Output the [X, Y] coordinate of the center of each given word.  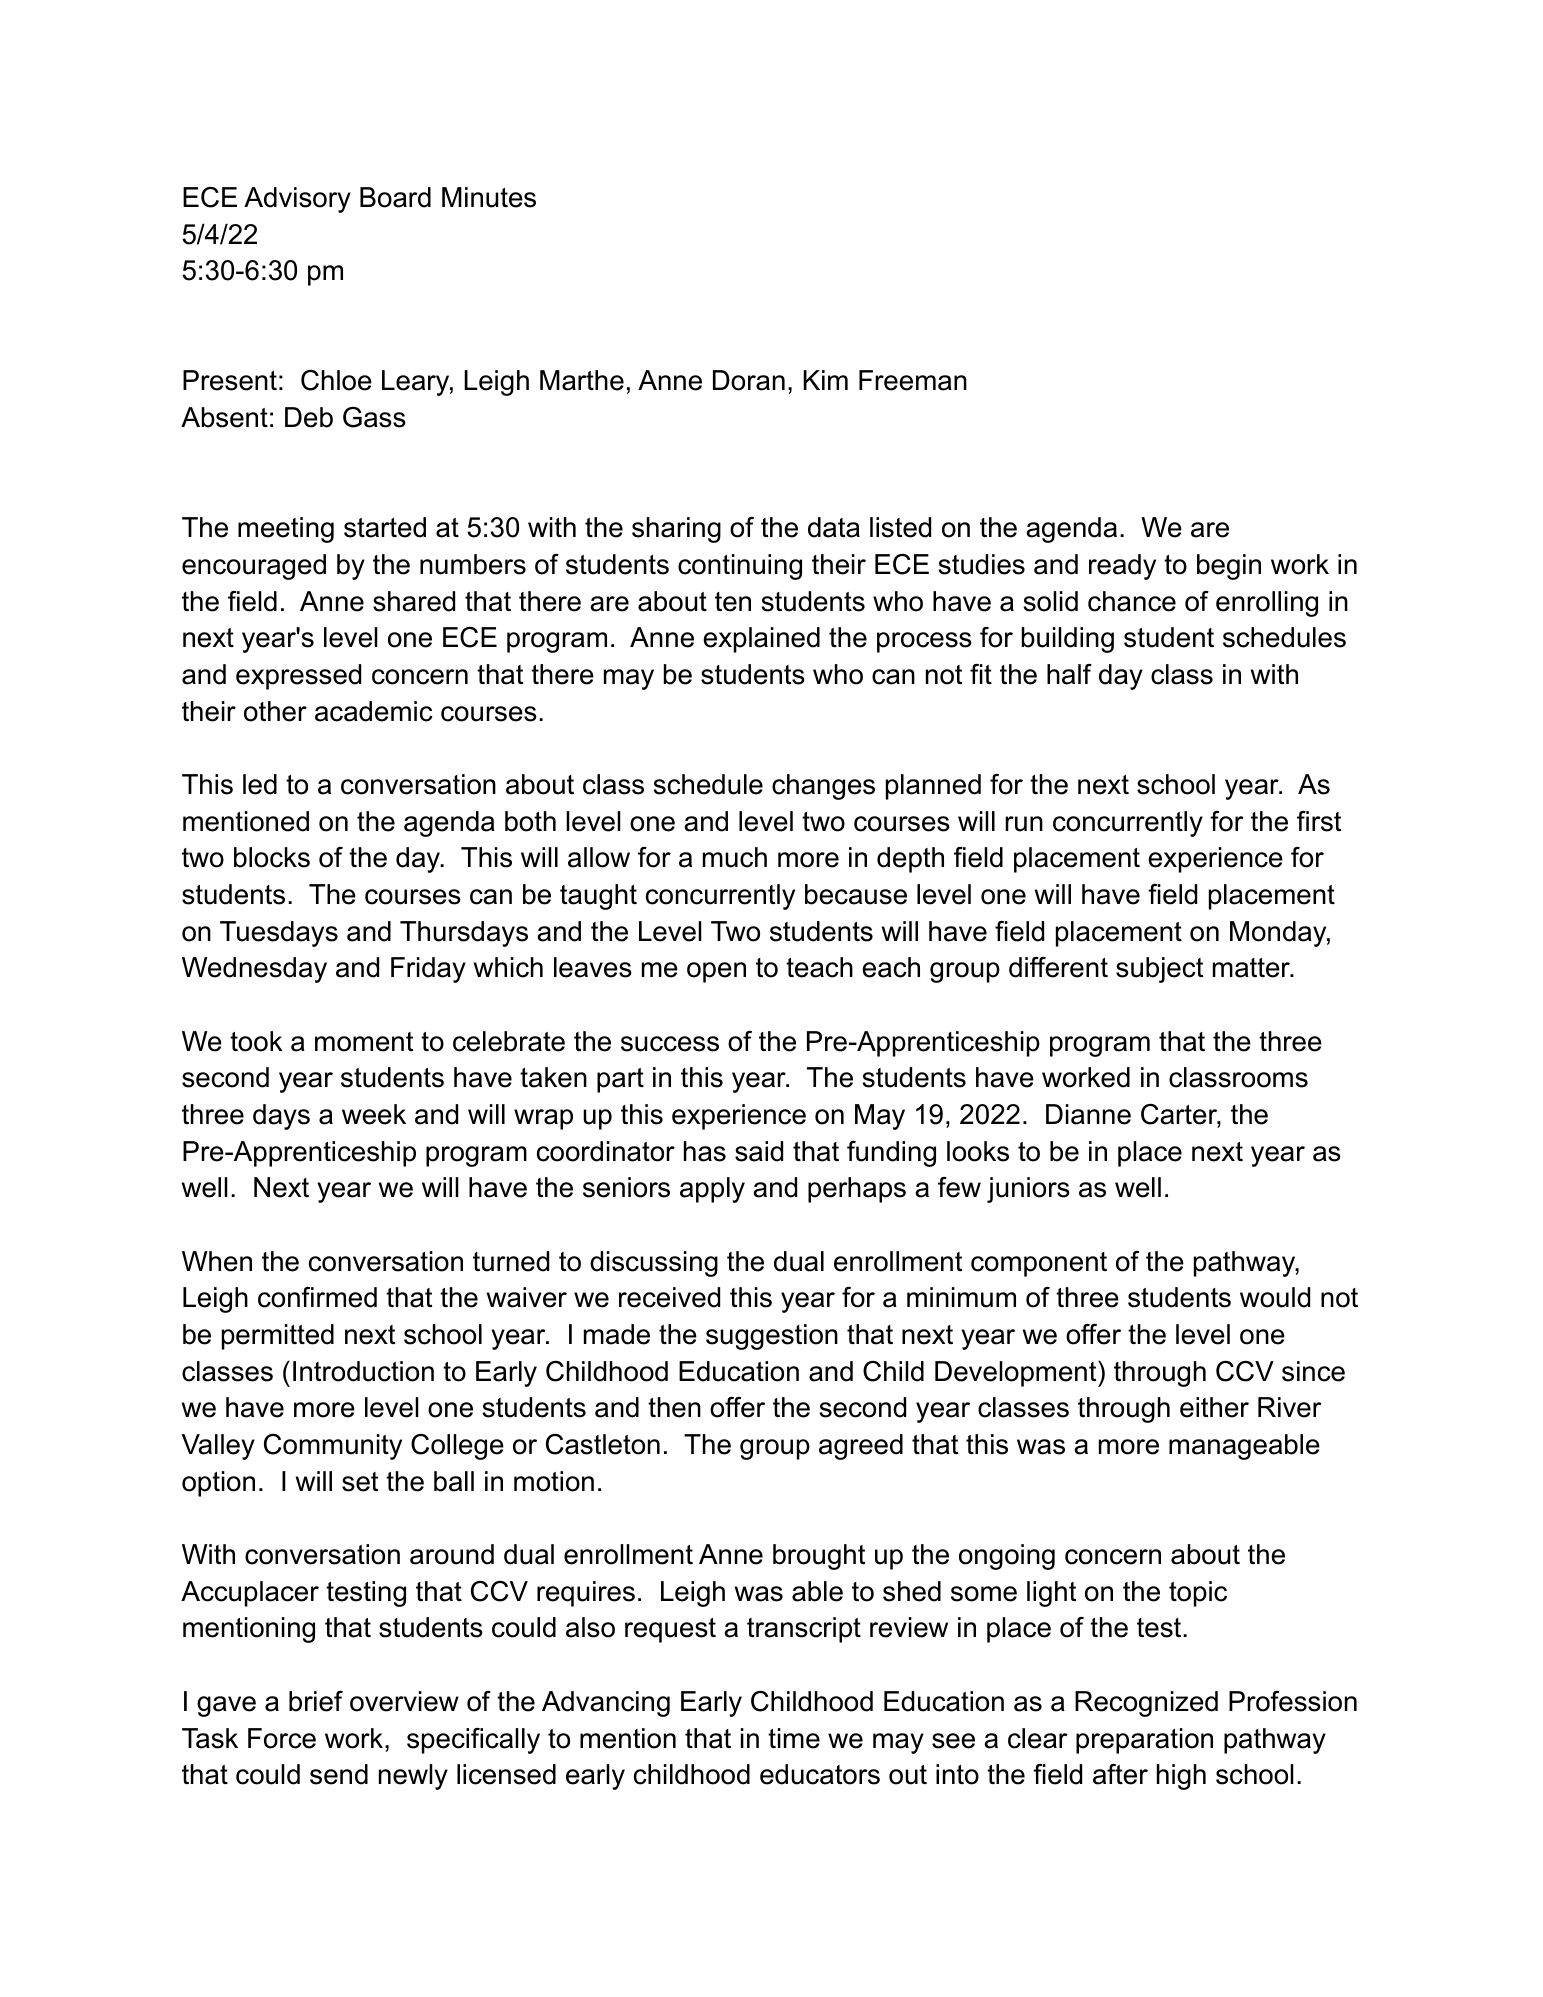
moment [364, 1042]
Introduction [363, 1371]
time [794, 1738]
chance [1132, 601]
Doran [749, 380]
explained [761, 640]
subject [1159, 970]
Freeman [913, 380]
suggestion [772, 1337]
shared [414, 601]
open [716, 972]
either [1214, 1407]
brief [316, 1701]
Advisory [297, 200]
